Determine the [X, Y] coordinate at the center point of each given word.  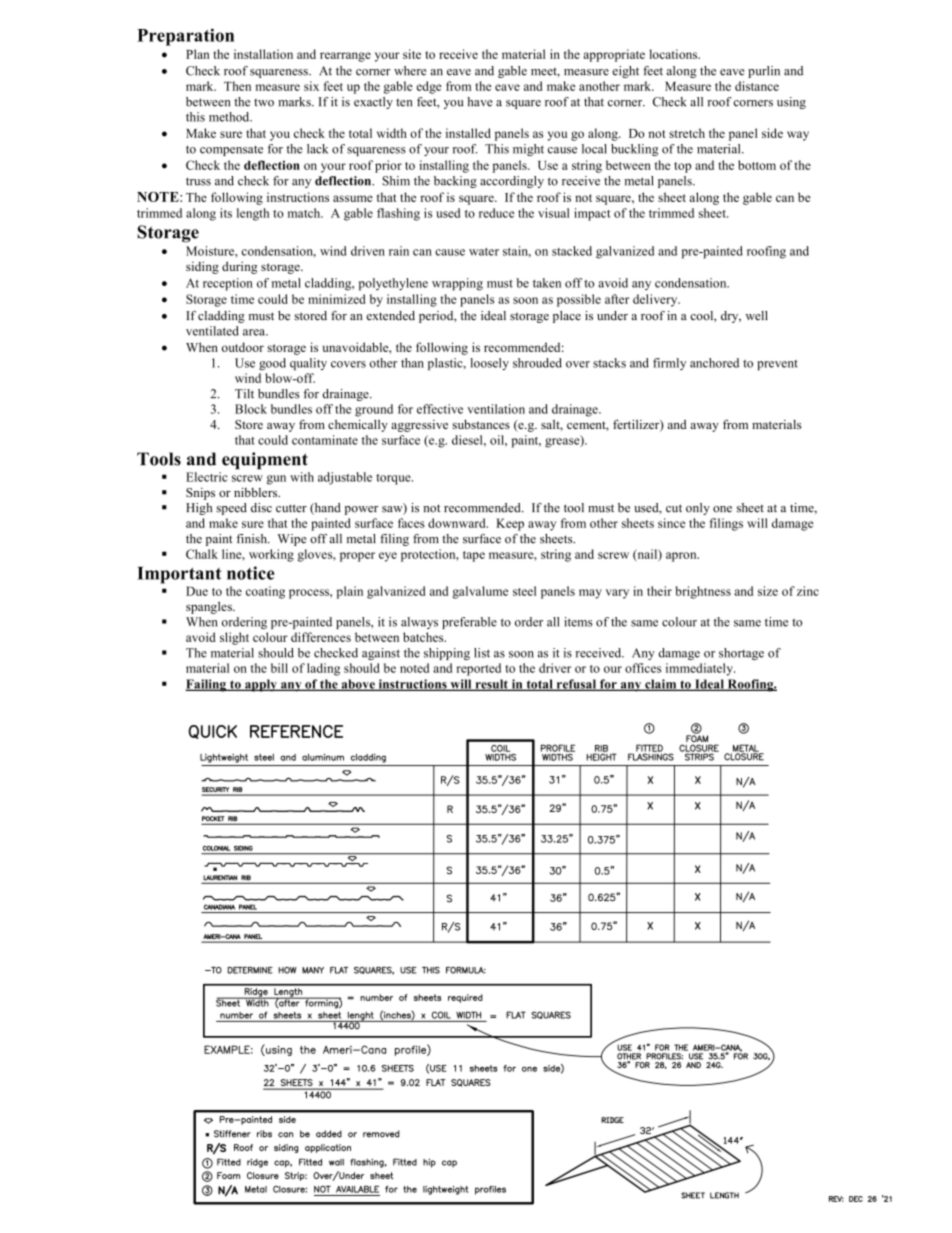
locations [674, 54]
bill [279, 668]
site [412, 54]
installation [263, 54]
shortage [741, 654]
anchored [714, 363]
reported [478, 669]
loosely [489, 364]
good [272, 364]
